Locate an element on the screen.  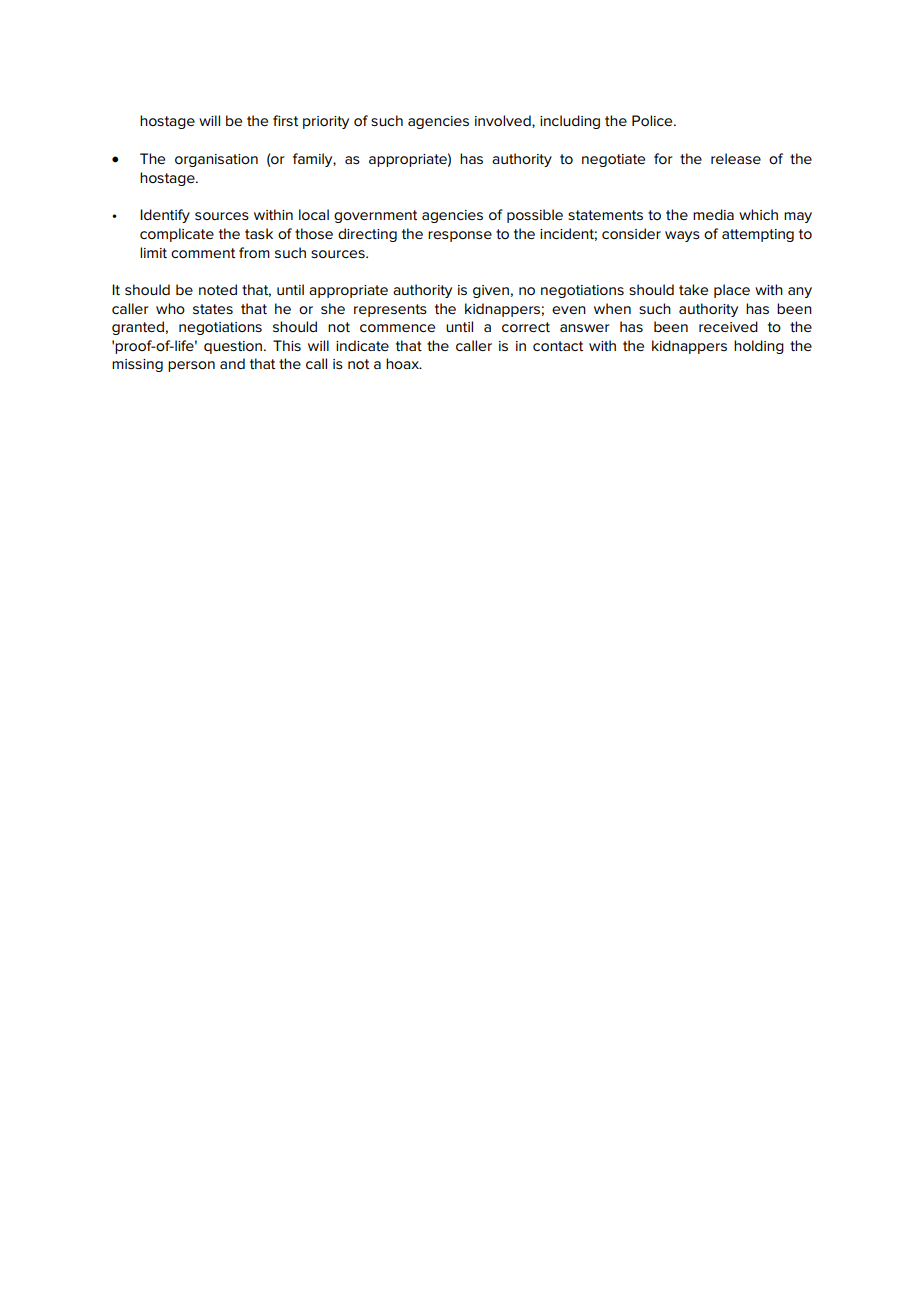
and is located at coordinates (232, 363).
